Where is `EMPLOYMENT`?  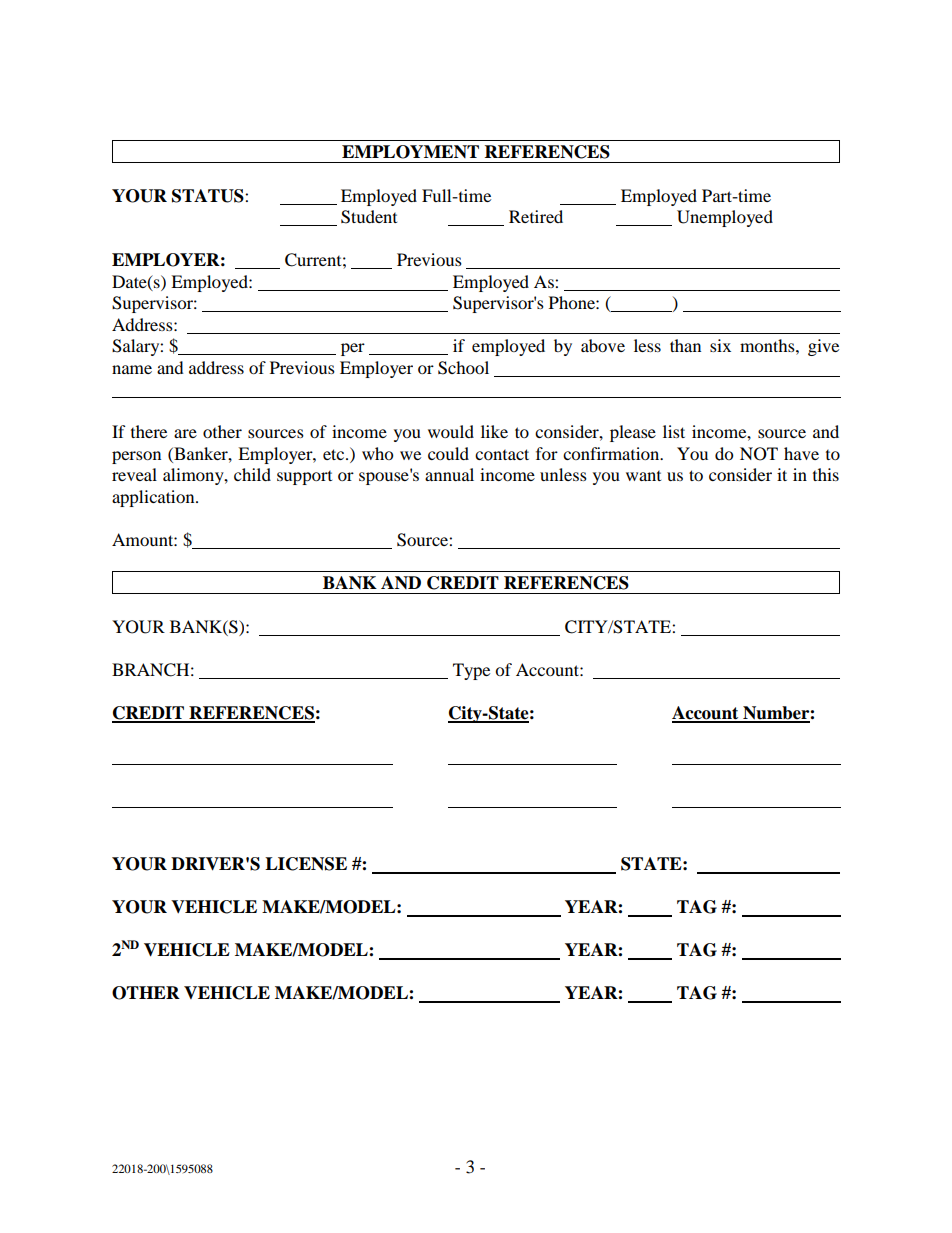
EMPLOYMENT is located at coordinates (410, 152).
